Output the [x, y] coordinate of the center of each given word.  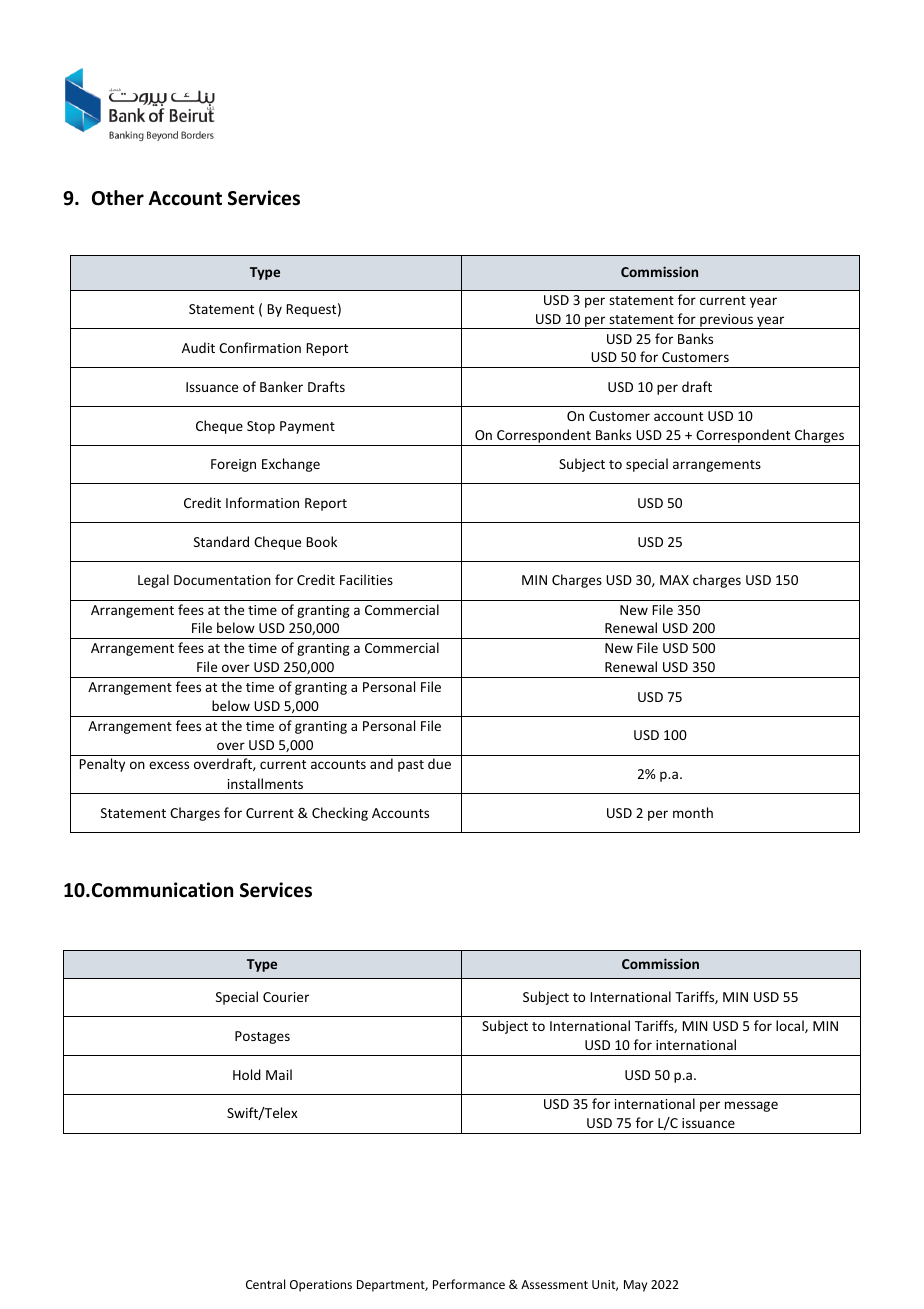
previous [726, 321]
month [693, 812]
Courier [286, 997]
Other [118, 198]
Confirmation [260, 347]
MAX [674, 580]
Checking [340, 814]
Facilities [366, 579]
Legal [153, 581]
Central [265, 1284]
